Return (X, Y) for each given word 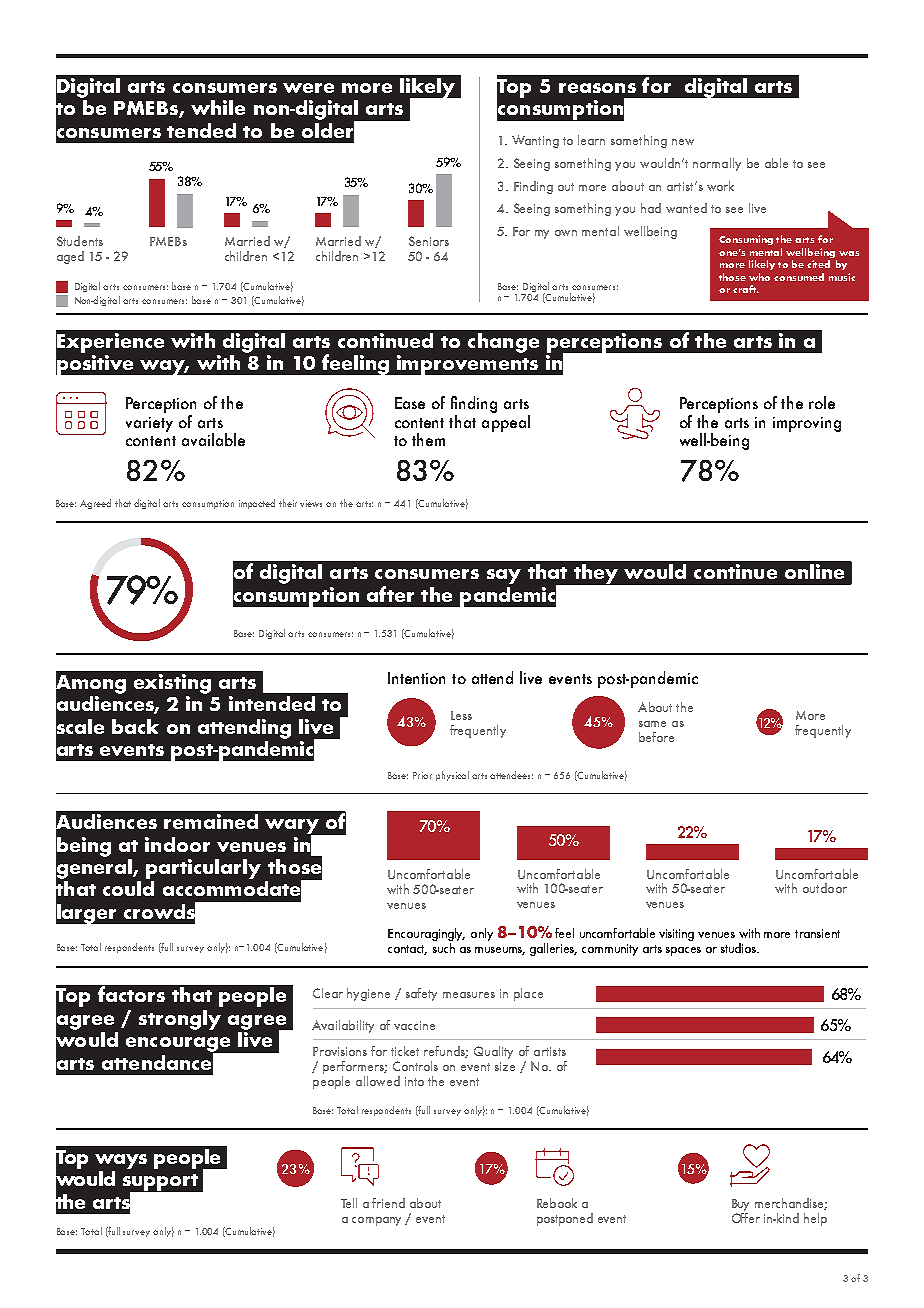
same (652, 724)
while (218, 107)
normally (717, 164)
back (135, 726)
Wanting (535, 141)
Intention (416, 678)
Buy (740, 1205)
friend (388, 1203)
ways (121, 1161)
